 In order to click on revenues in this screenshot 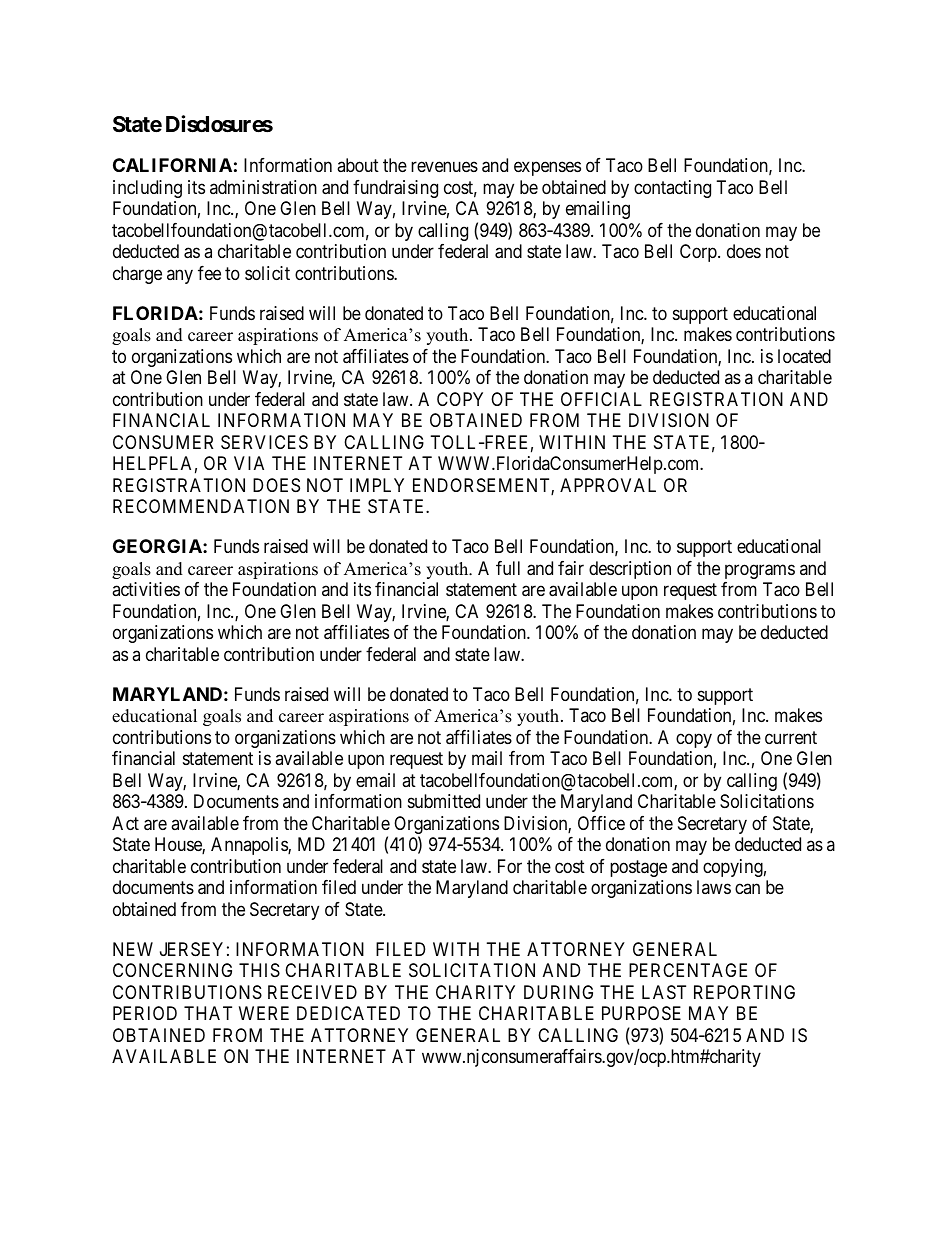, I will do `click(444, 167)`.
